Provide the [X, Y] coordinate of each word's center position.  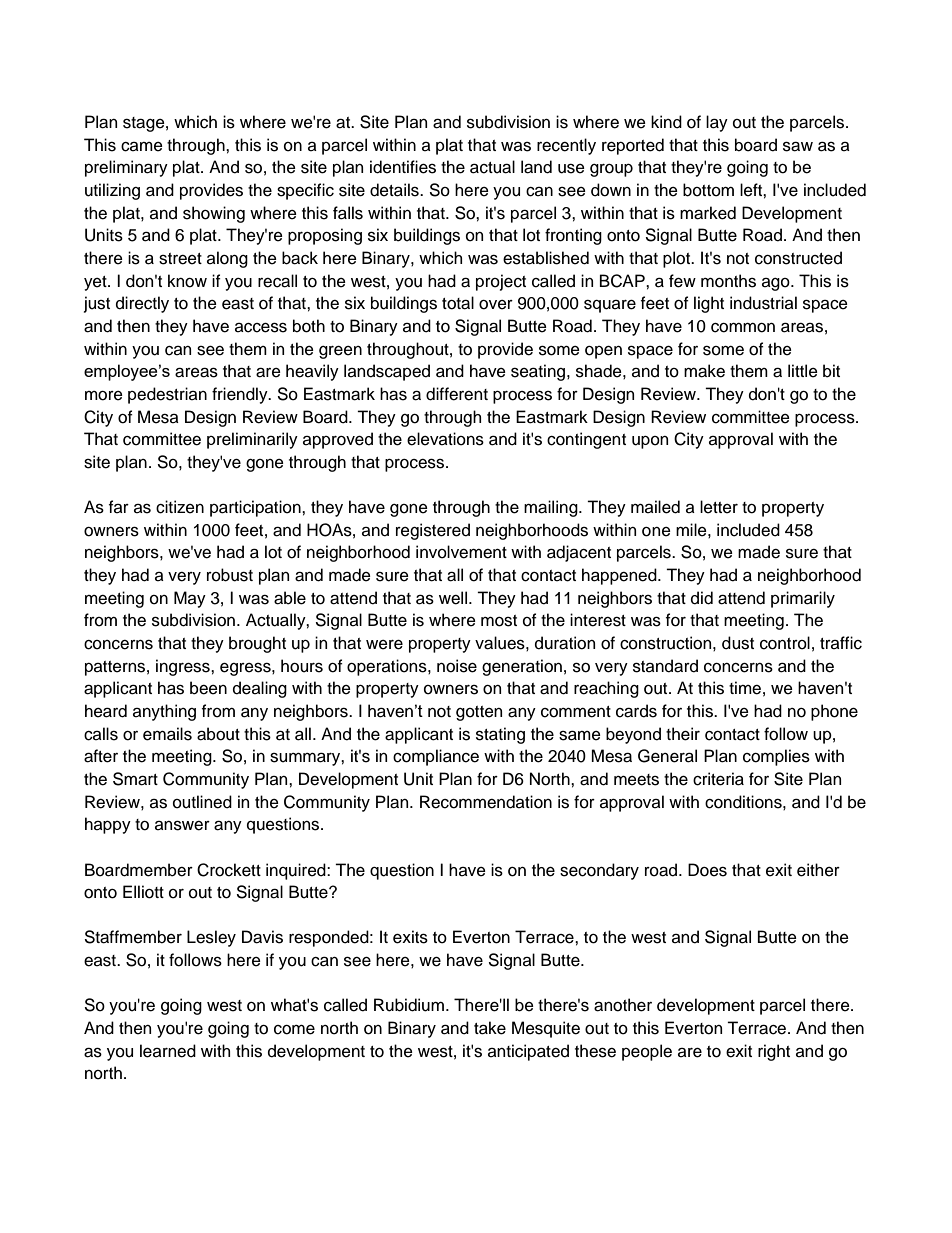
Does [707, 870]
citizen [180, 507]
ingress [184, 667]
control [785, 643]
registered [433, 531]
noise [457, 666]
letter [719, 507]
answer [182, 825]
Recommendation [486, 802]
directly [142, 304]
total [458, 303]
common [743, 328]
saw [798, 146]
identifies [403, 167]
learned [168, 1051]
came [142, 147]
